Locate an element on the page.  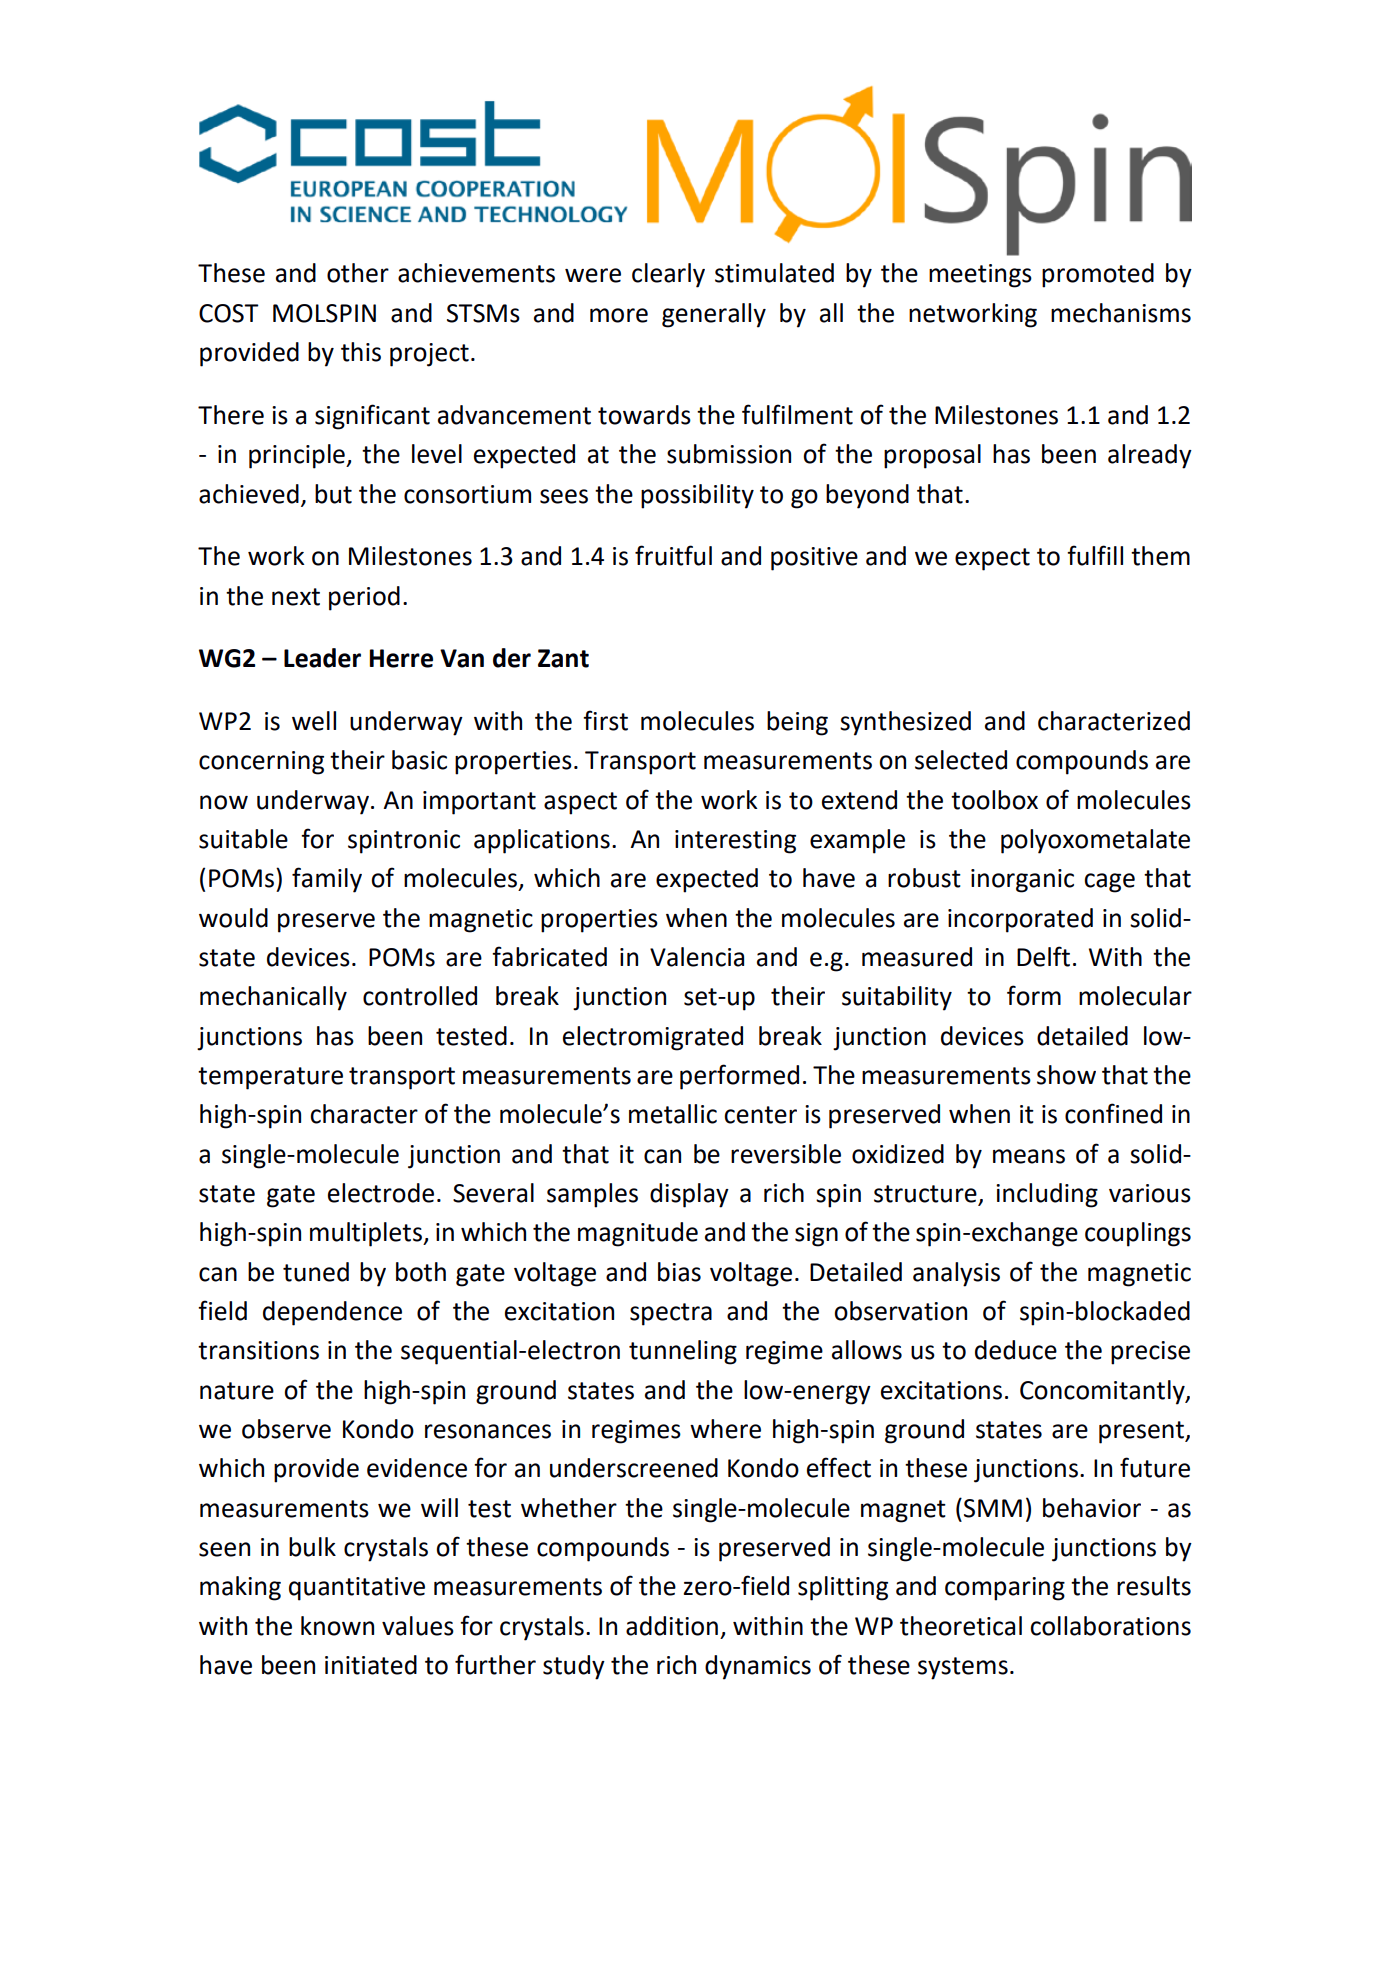
this is located at coordinates (361, 352).
